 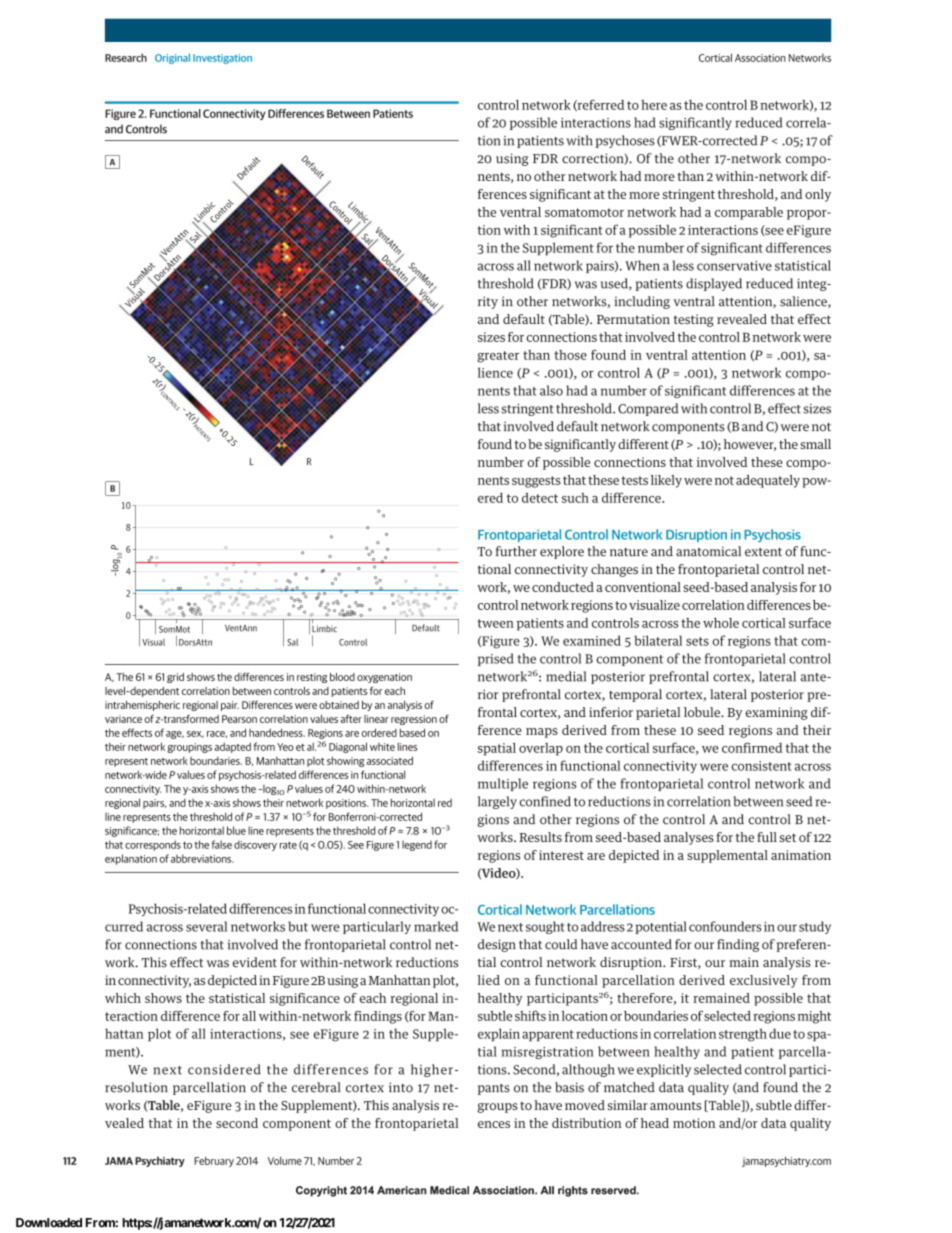 I want to click on Original, so click(x=172, y=59).
